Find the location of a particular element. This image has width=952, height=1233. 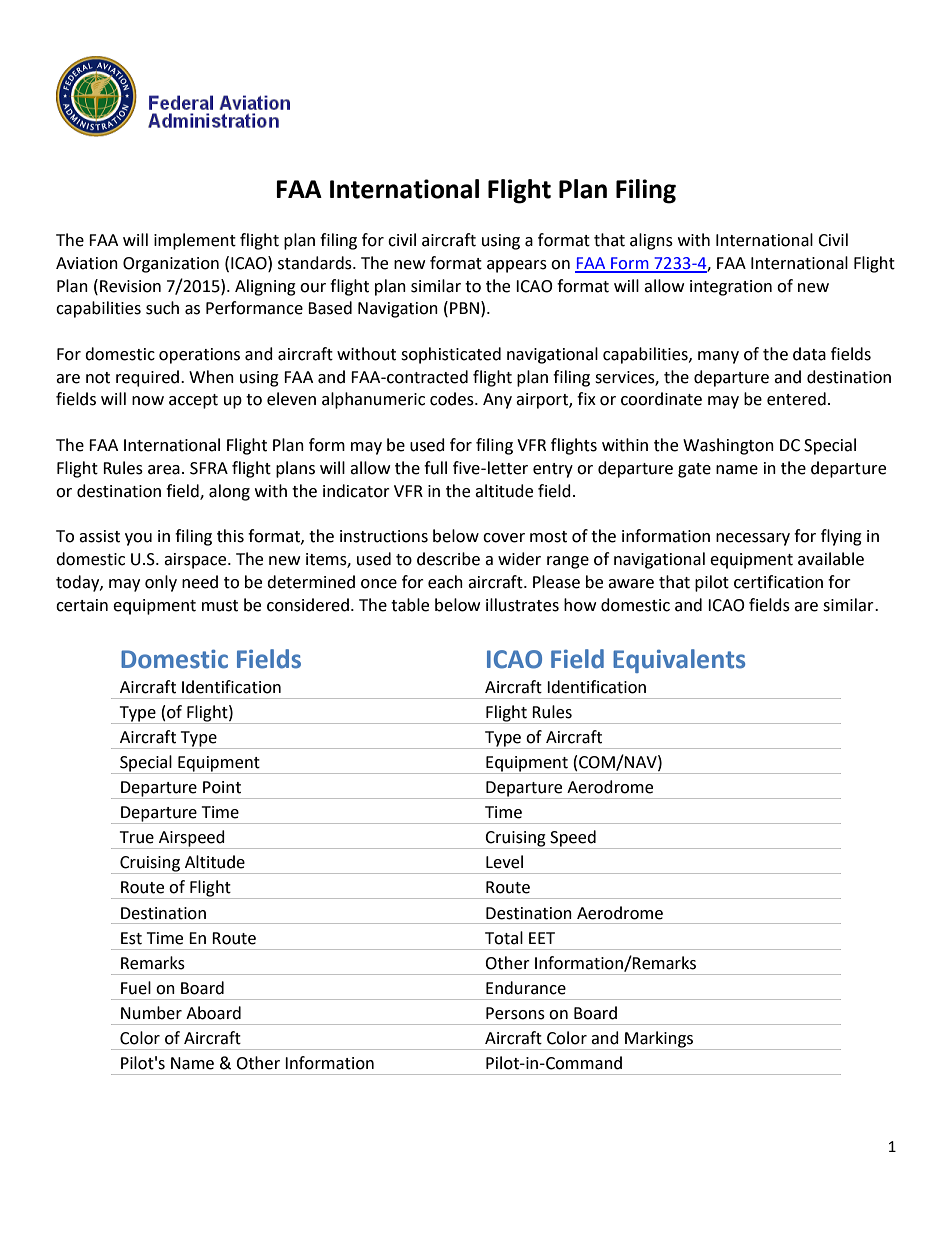

Level is located at coordinates (504, 862).
